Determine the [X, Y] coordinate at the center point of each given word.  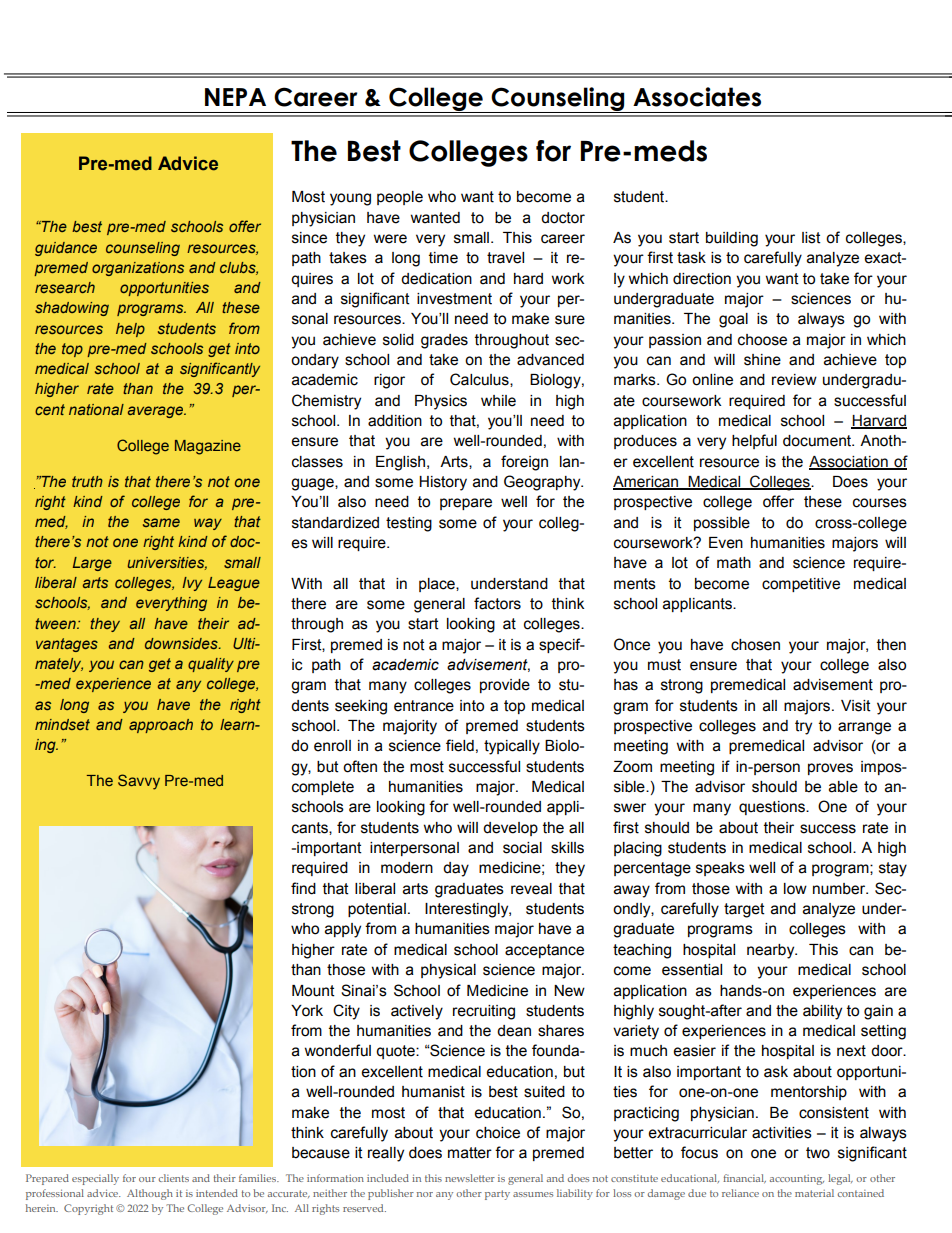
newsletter [470, 1178]
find [303, 888]
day [456, 869]
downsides [182, 643]
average [156, 412]
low [795, 889]
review [794, 380]
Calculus [480, 380]
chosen [755, 645]
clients [174, 1178]
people [400, 198]
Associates [697, 97]
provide [505, 686]
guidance [66, 249]
